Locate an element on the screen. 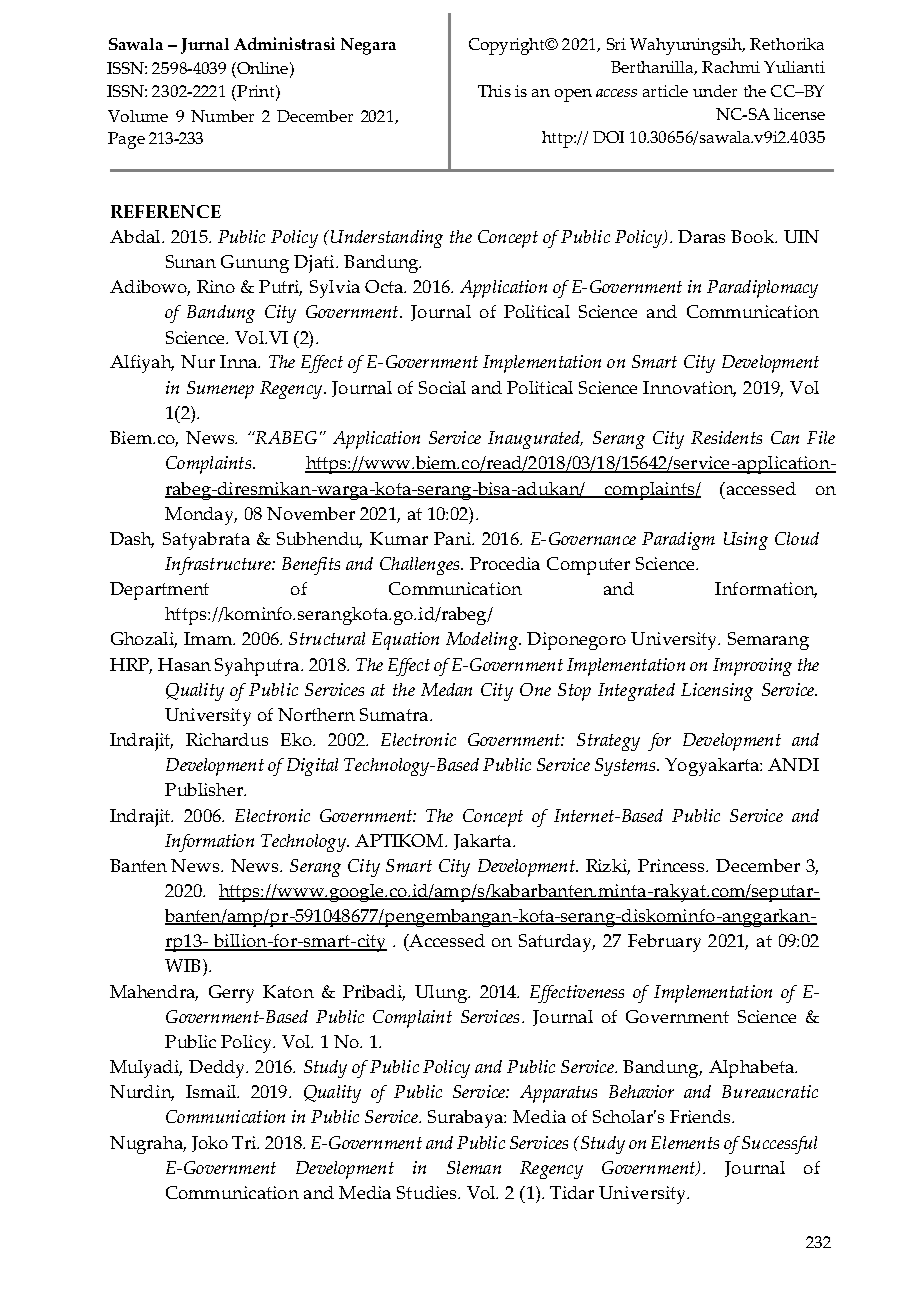 This screenshot has width=924, height=1308. Jurnal is located at coordinates (205, 46).
